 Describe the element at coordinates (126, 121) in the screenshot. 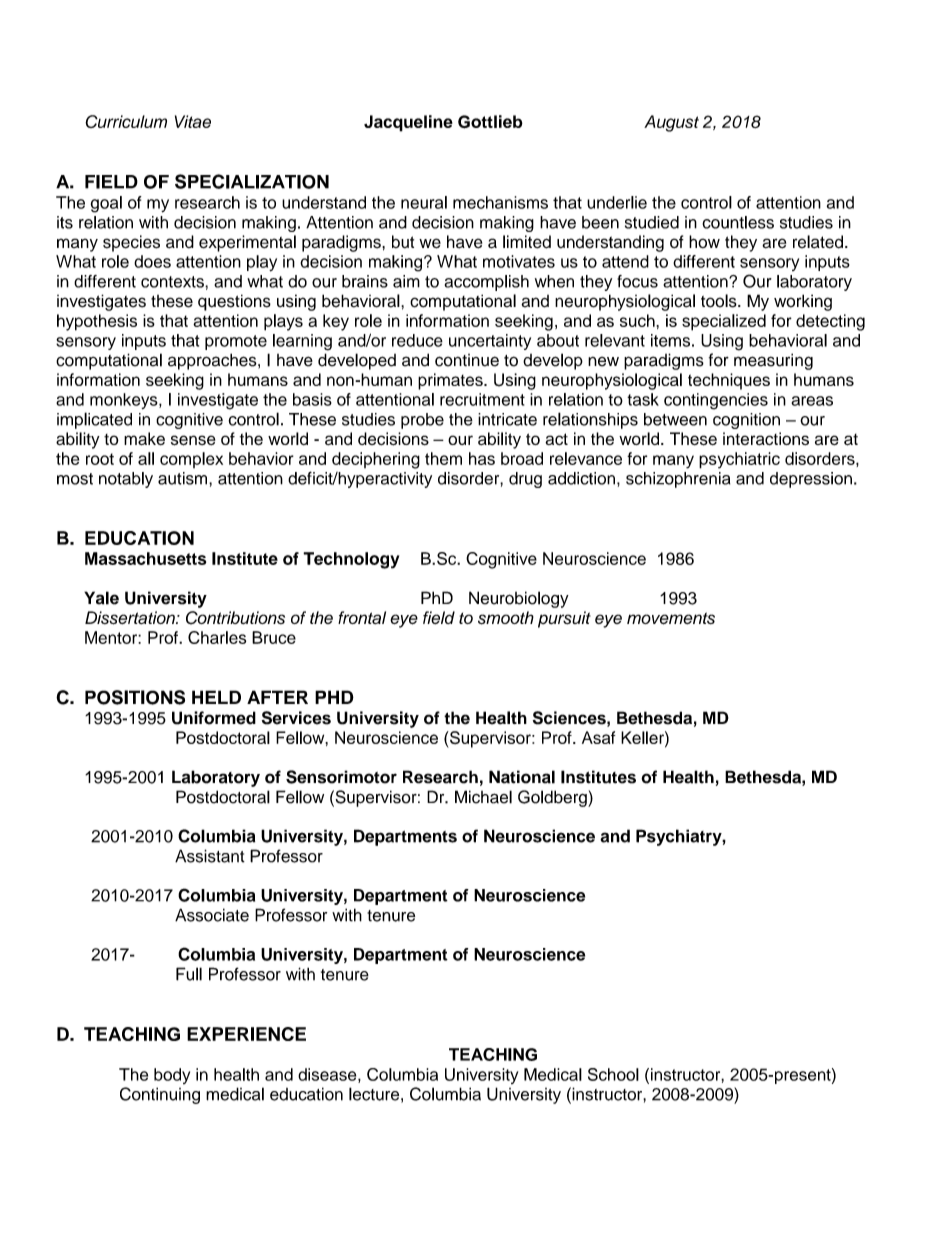

I see `Curriculum` at that location.
